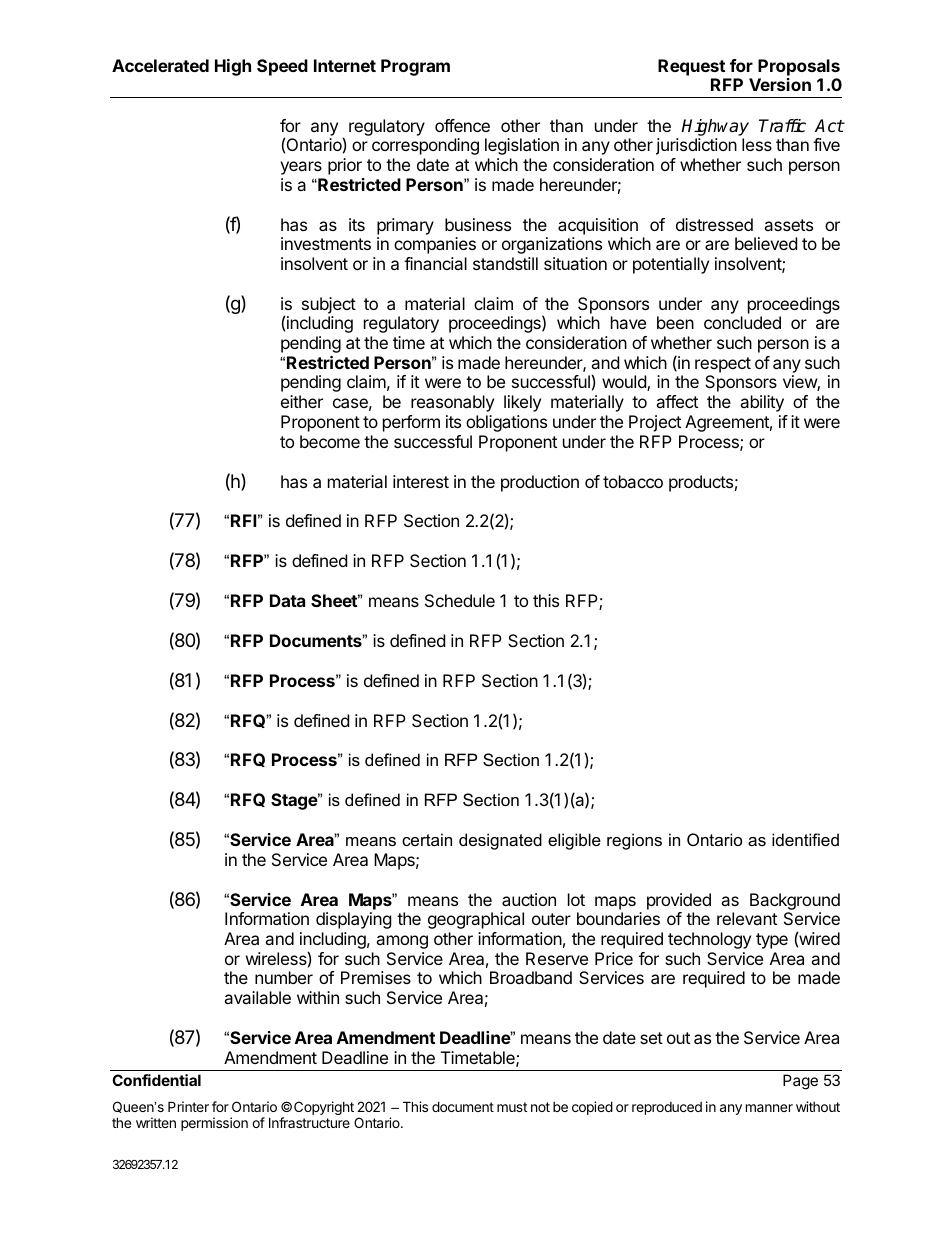 The image size is (952, 1233). I want to click on obligations, so click(506, 423).
